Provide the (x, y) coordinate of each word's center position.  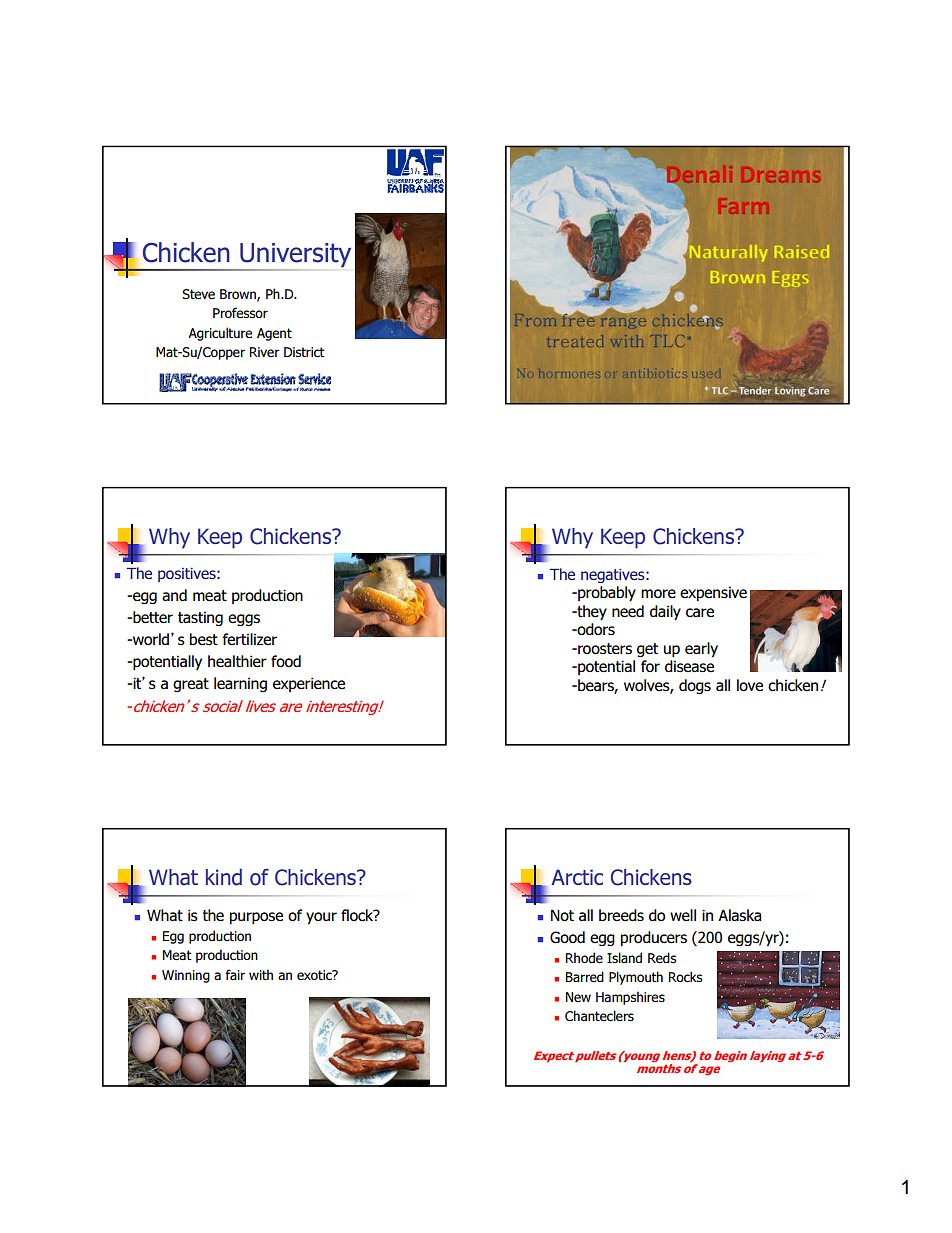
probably (606, 593)
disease (689, 666)
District (304, 352)
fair (235, 974)
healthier (237, 661)
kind (224, 877)
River (265, 352)
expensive (713, 593)
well (683, 915)
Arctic (577, 877)
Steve (198, 294)
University (294, 256)
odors (595, 629)
